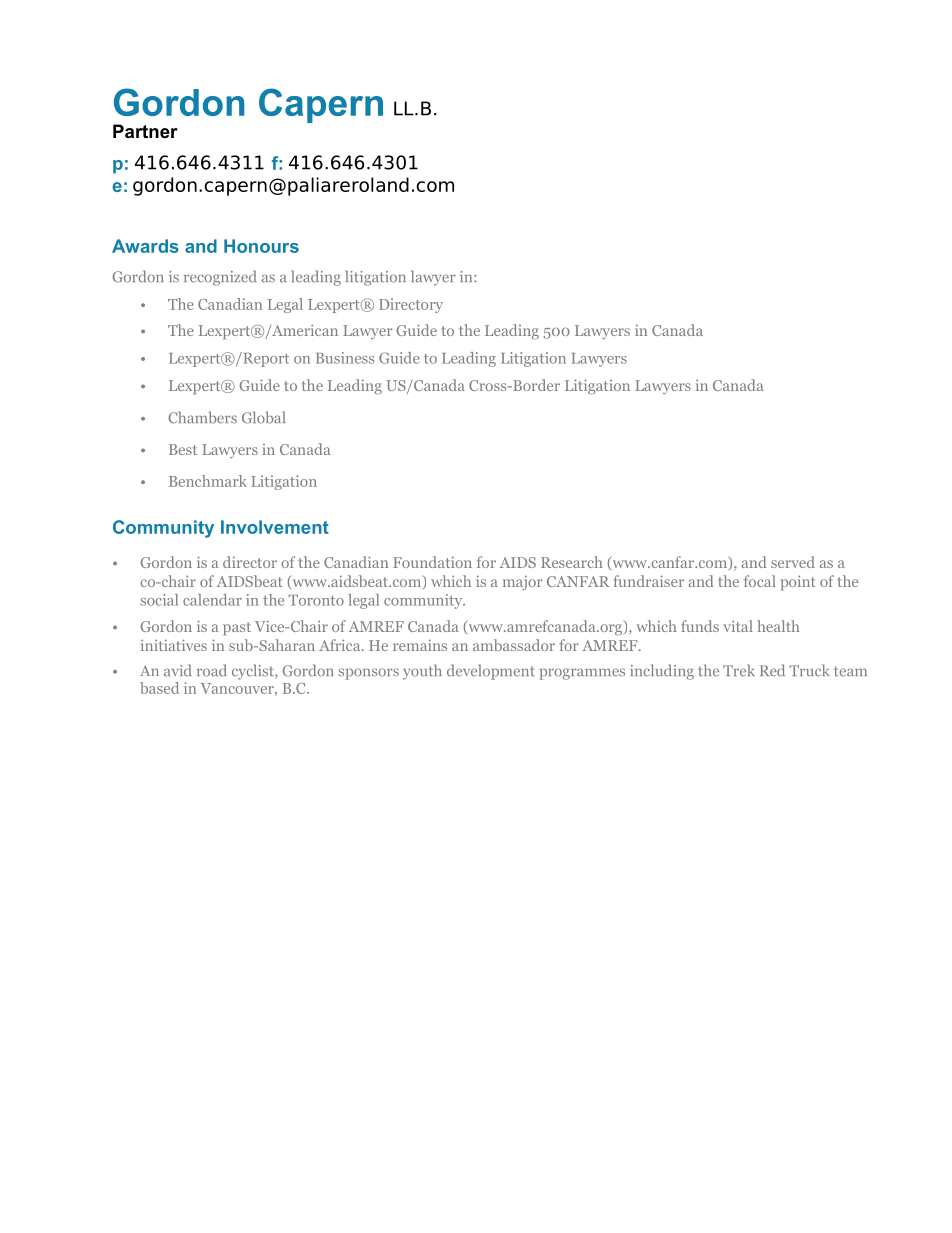  Describe the element at coordinates (220, 278) in the screenshot. I see `recognized` at that location.
